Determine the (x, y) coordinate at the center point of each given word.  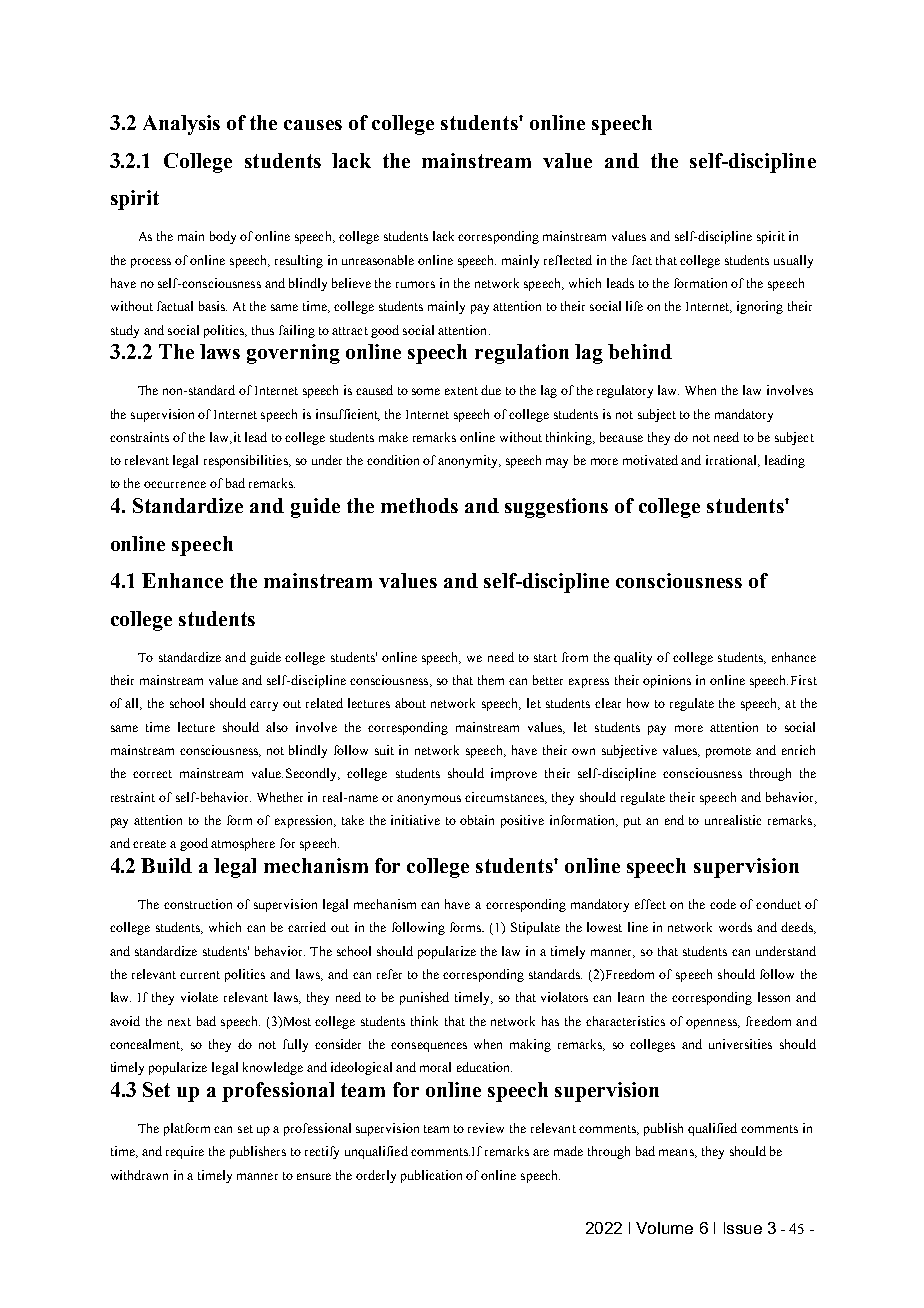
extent (461, 391)
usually (793, 261)
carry (264, 706)
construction (198, 904)
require (185, 1152)
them (491, 680)
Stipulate (535, 928)
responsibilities (247, 461)
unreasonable (378, 260)
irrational (732, 461)
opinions (667, 681)
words (735, 927)
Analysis (181, 125)
